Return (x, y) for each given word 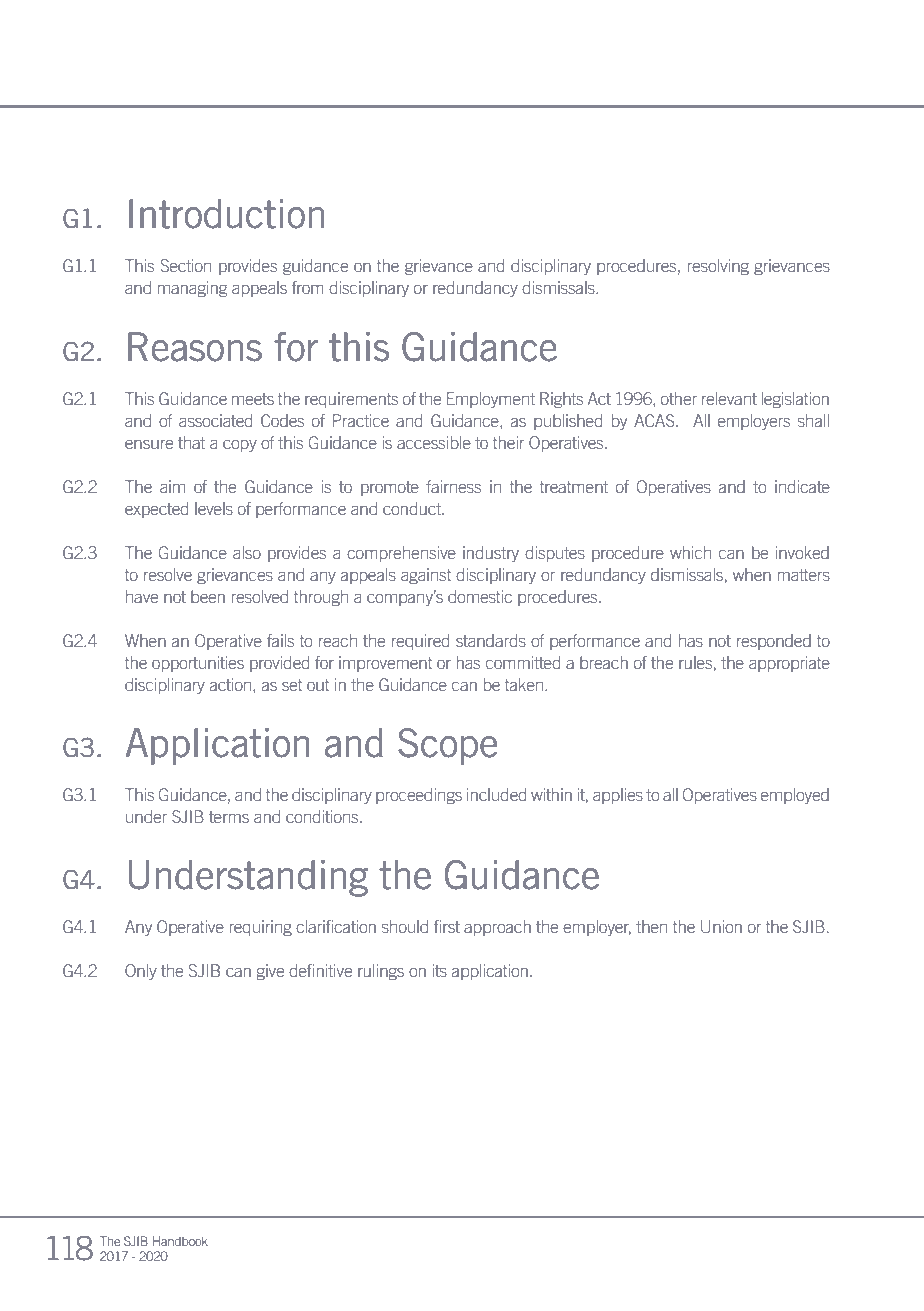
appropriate (789, 664)
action (232, 686)
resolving (718, 267)
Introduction (226, 214)
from (308, 287)
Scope (448, 746)
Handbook (180, 1241)
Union (721, 926)
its (439, 970)
